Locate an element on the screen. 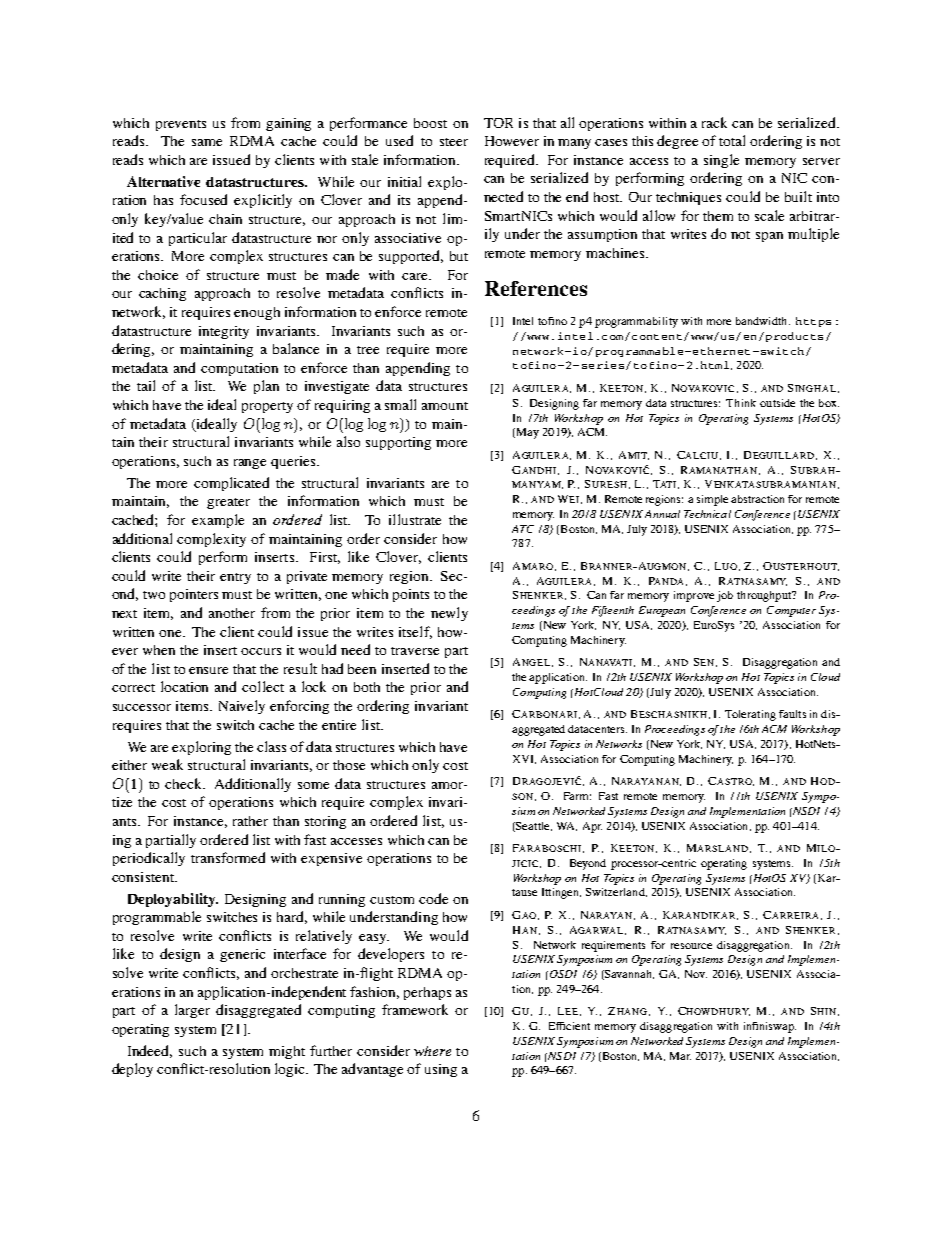 This screenshot has width=952, height=1233. Farm is located at coordinates (577, 796).
